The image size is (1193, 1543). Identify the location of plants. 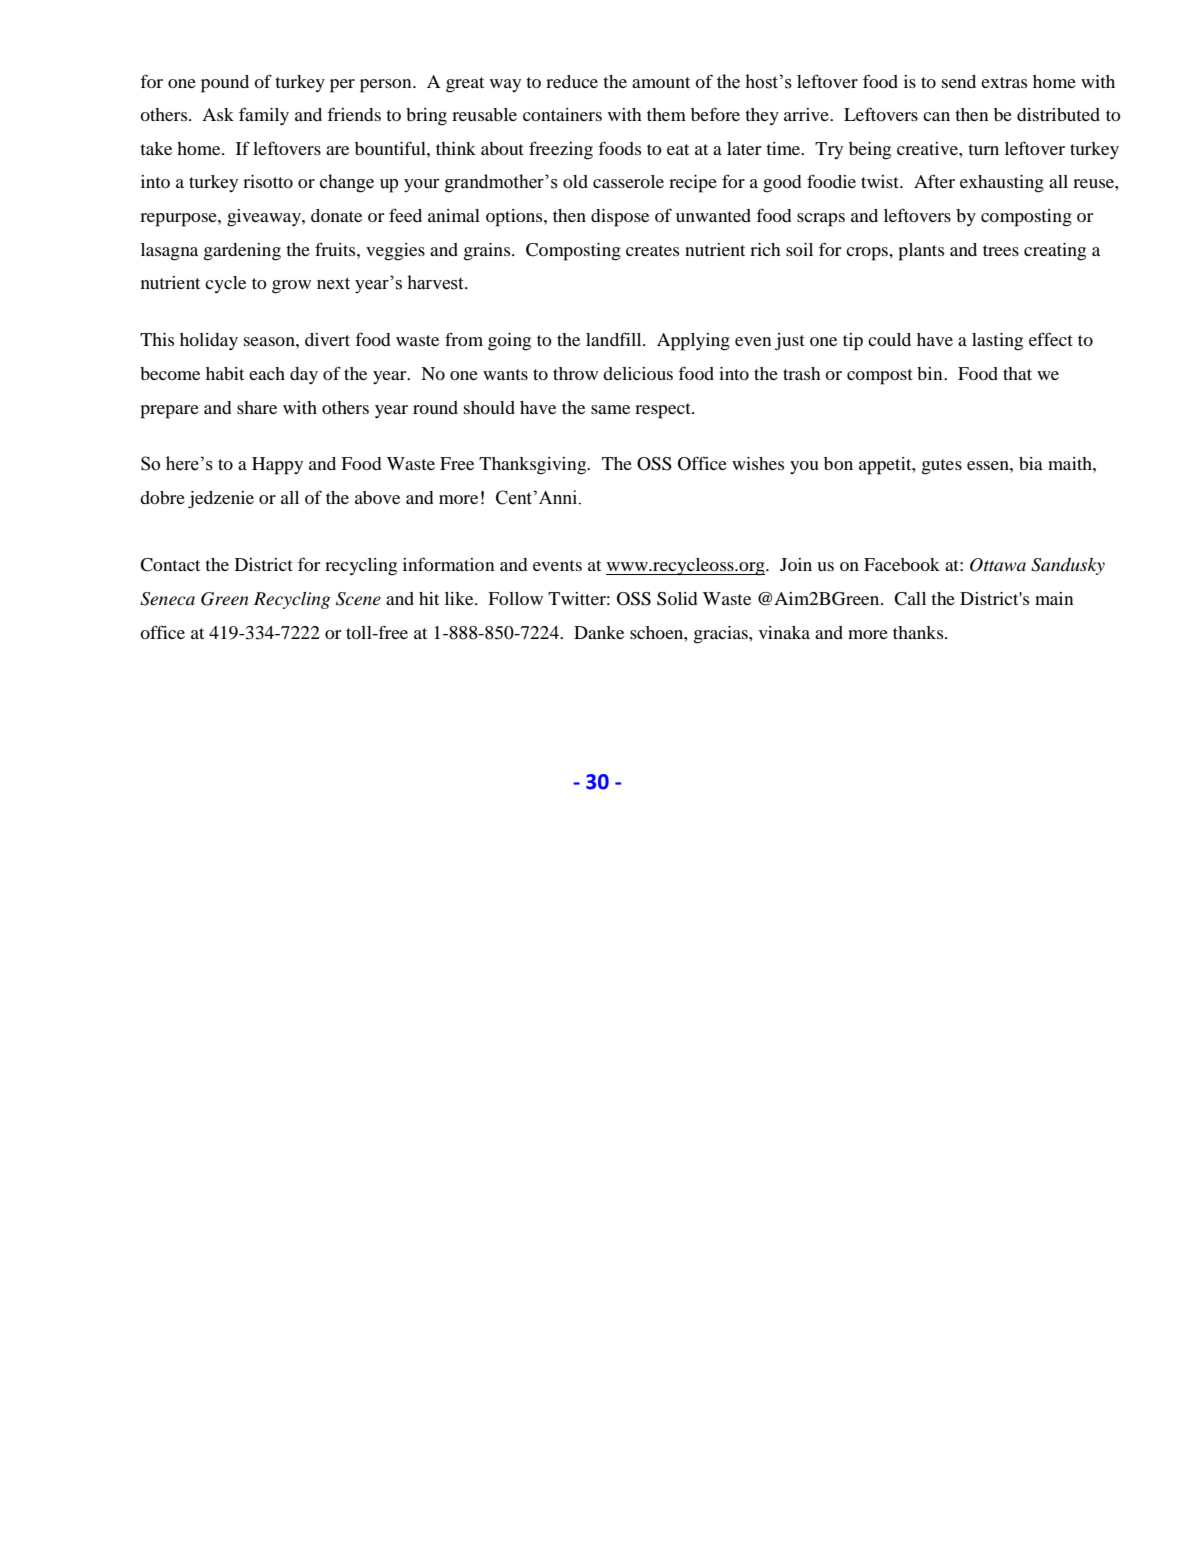
(921, 252).
